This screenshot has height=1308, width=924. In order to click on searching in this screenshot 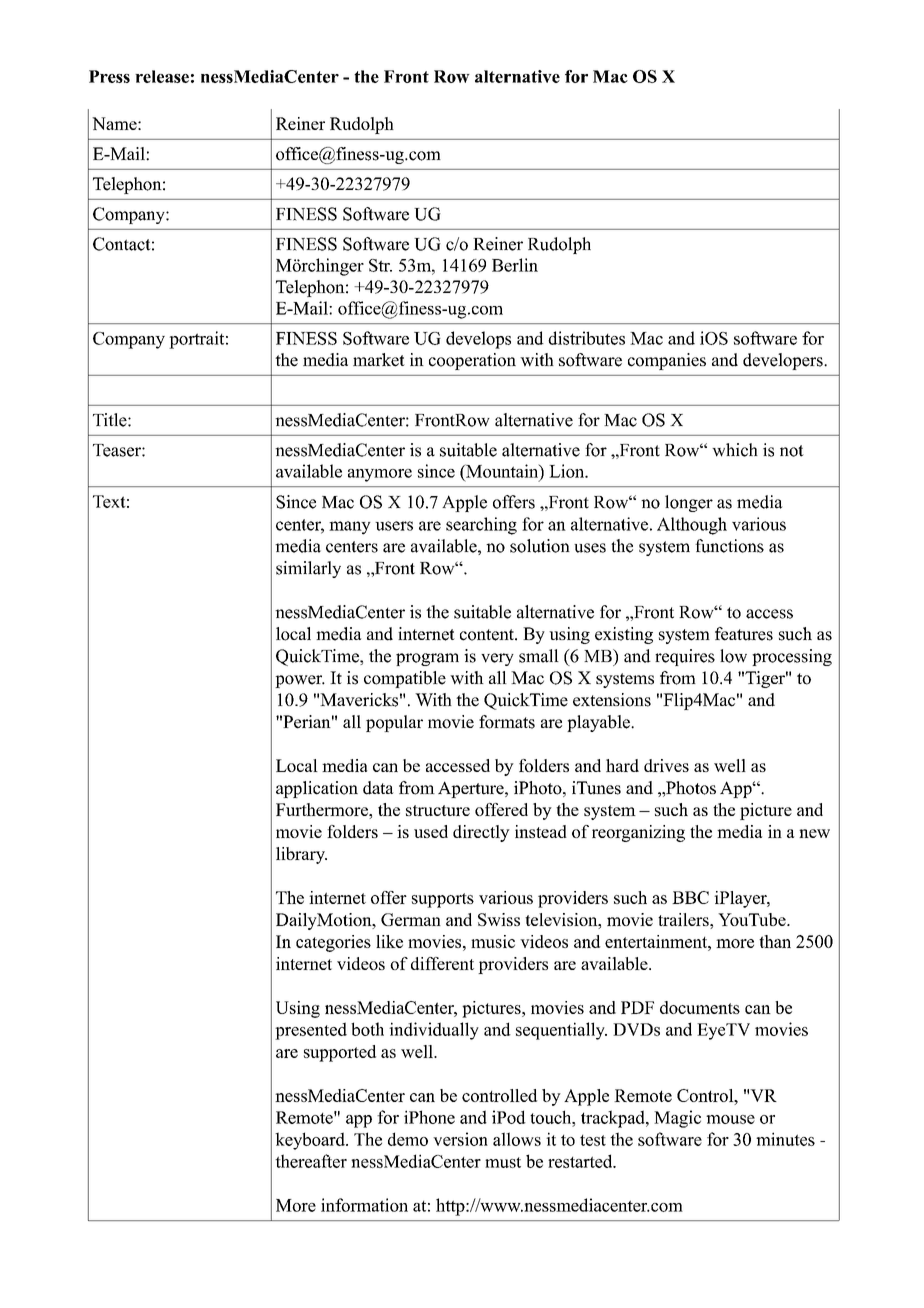, I will do `click(481, 526)`.
